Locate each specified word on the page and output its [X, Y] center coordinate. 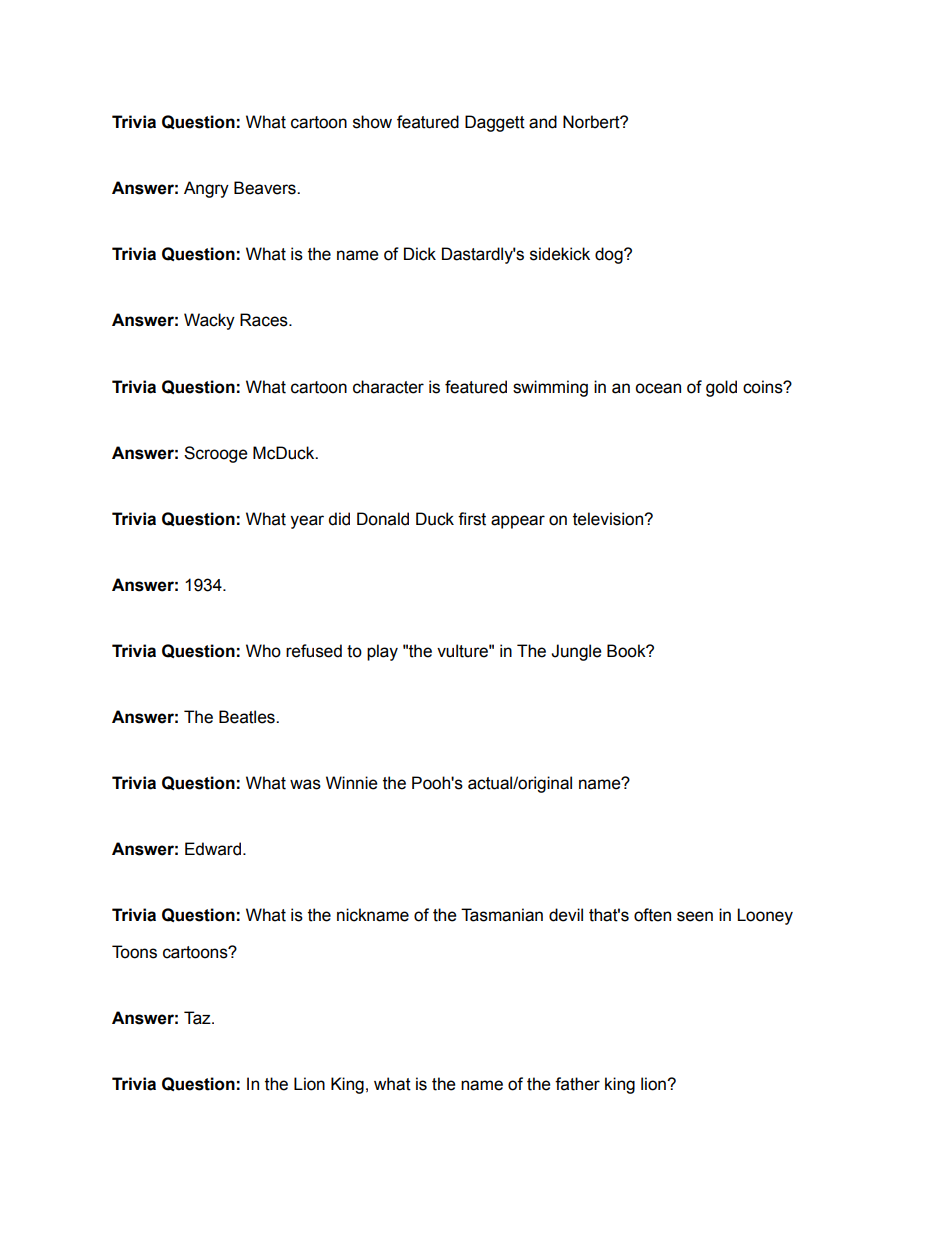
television [609, 519]
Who [263, 651]
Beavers [266, 188]
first [472, 519]
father [577, 1084]
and [543, 122]
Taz [198, 1018]
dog [610, 255]
